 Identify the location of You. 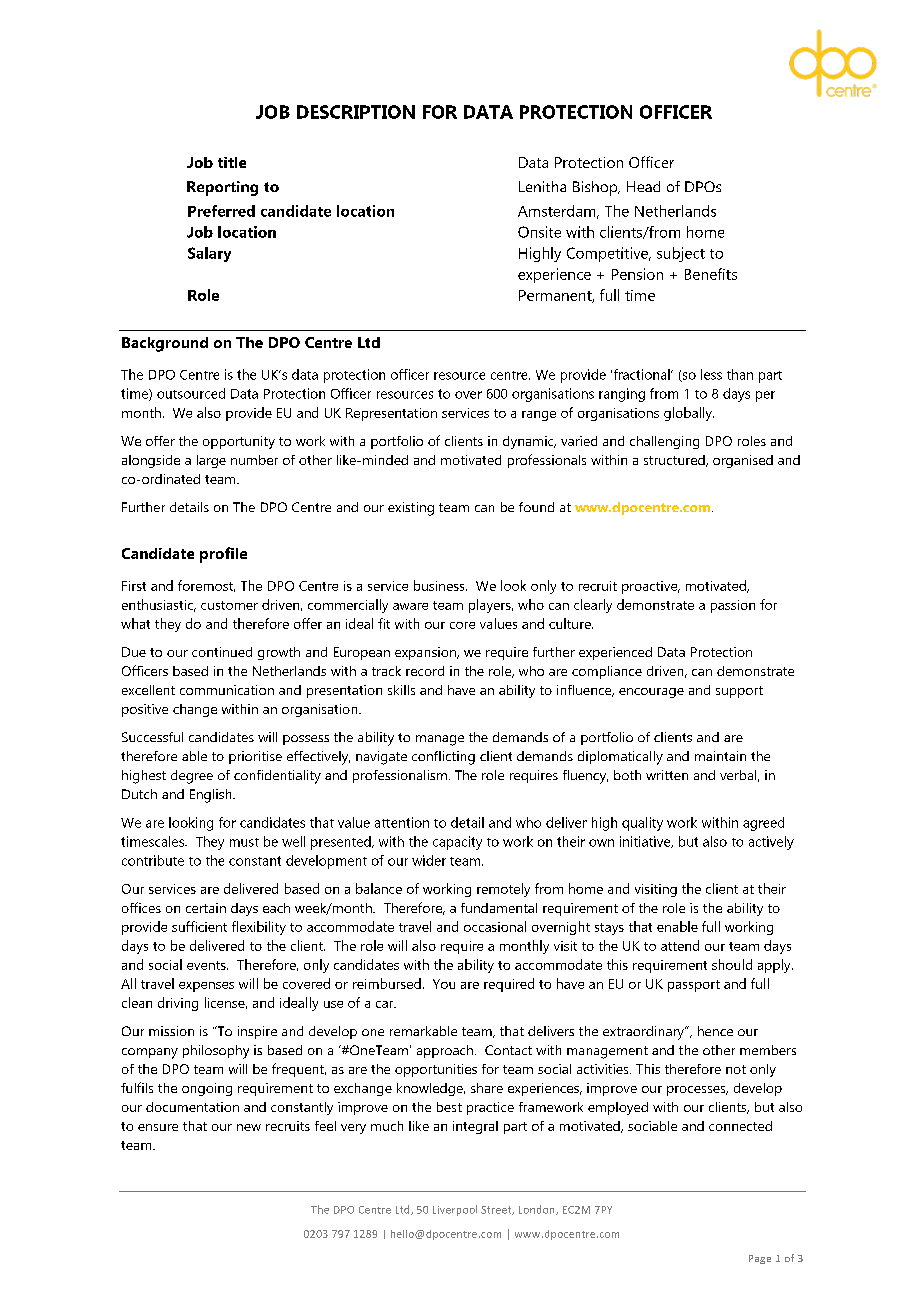
(444, 984).
